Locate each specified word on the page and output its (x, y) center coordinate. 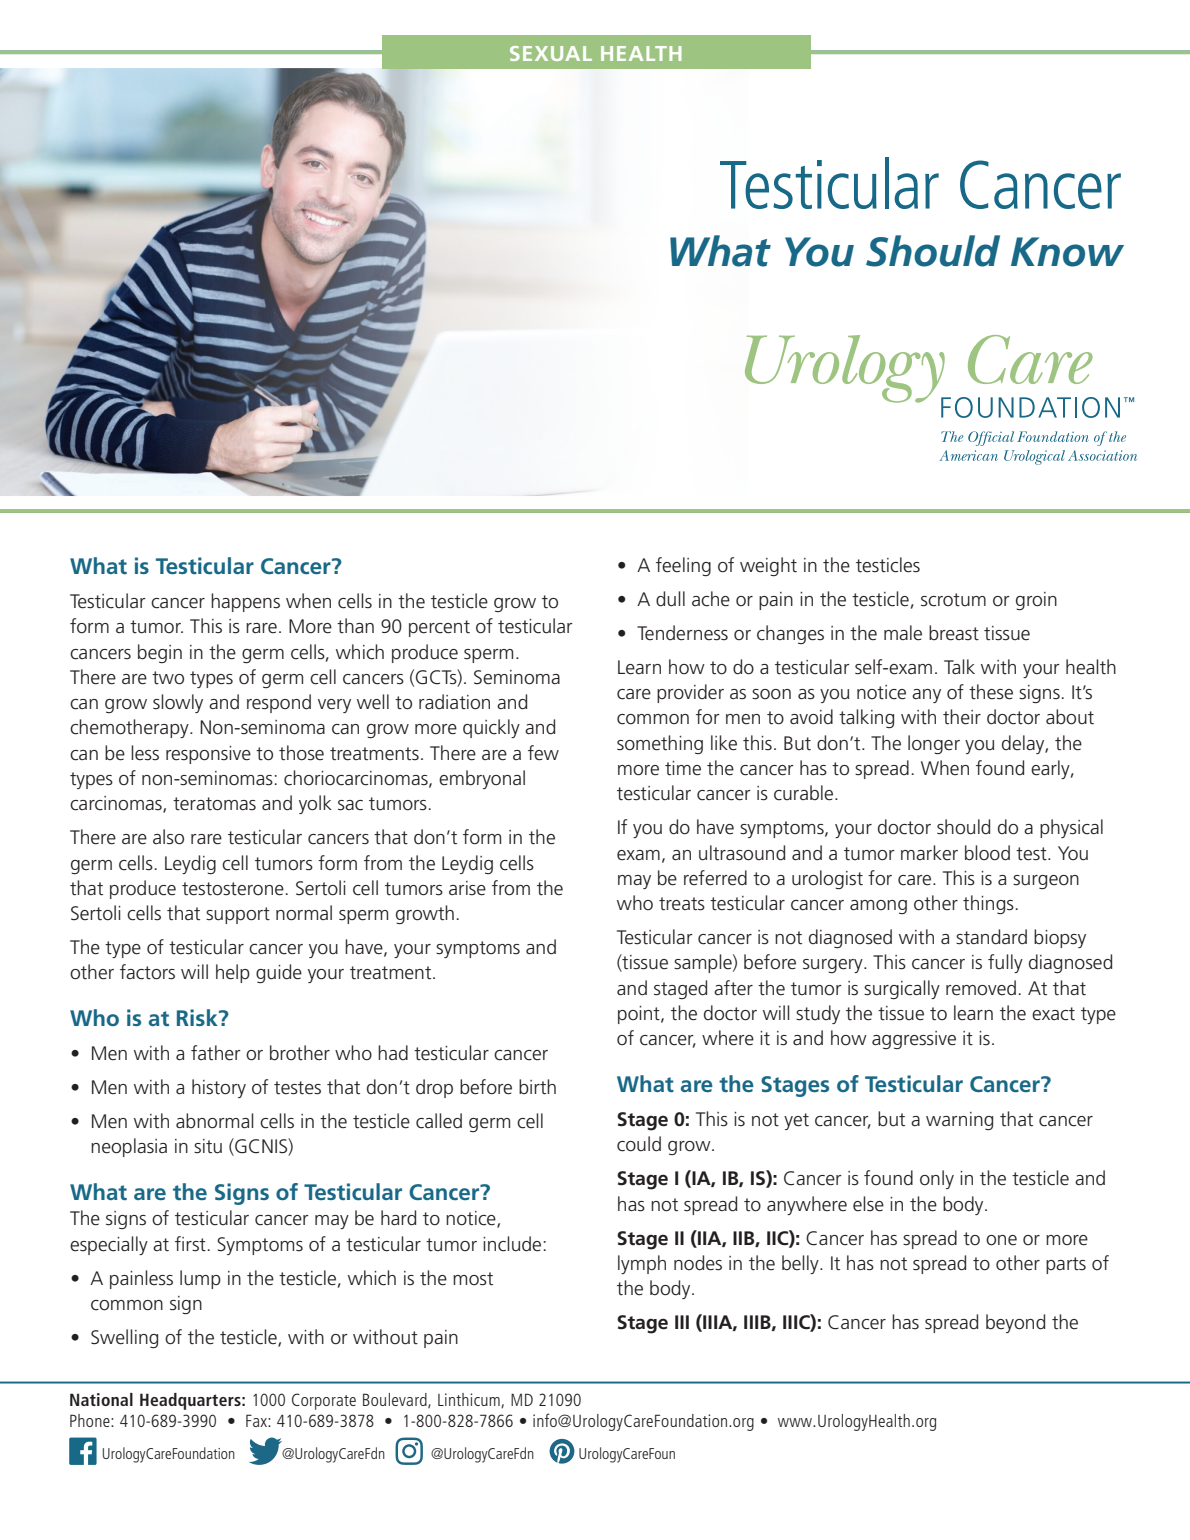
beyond (1015, 1323)
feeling (683, 566)
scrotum (953, 600)
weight (768, 566)
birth (537, 1087)
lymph (642, 1264)
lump (200, 1279)
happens (245, 602)
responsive (208, 755)
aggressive (914, 1040)
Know (1067, 252)
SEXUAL (551, 53)
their (962, 717)
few (543, 753)
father (216, 1053)
